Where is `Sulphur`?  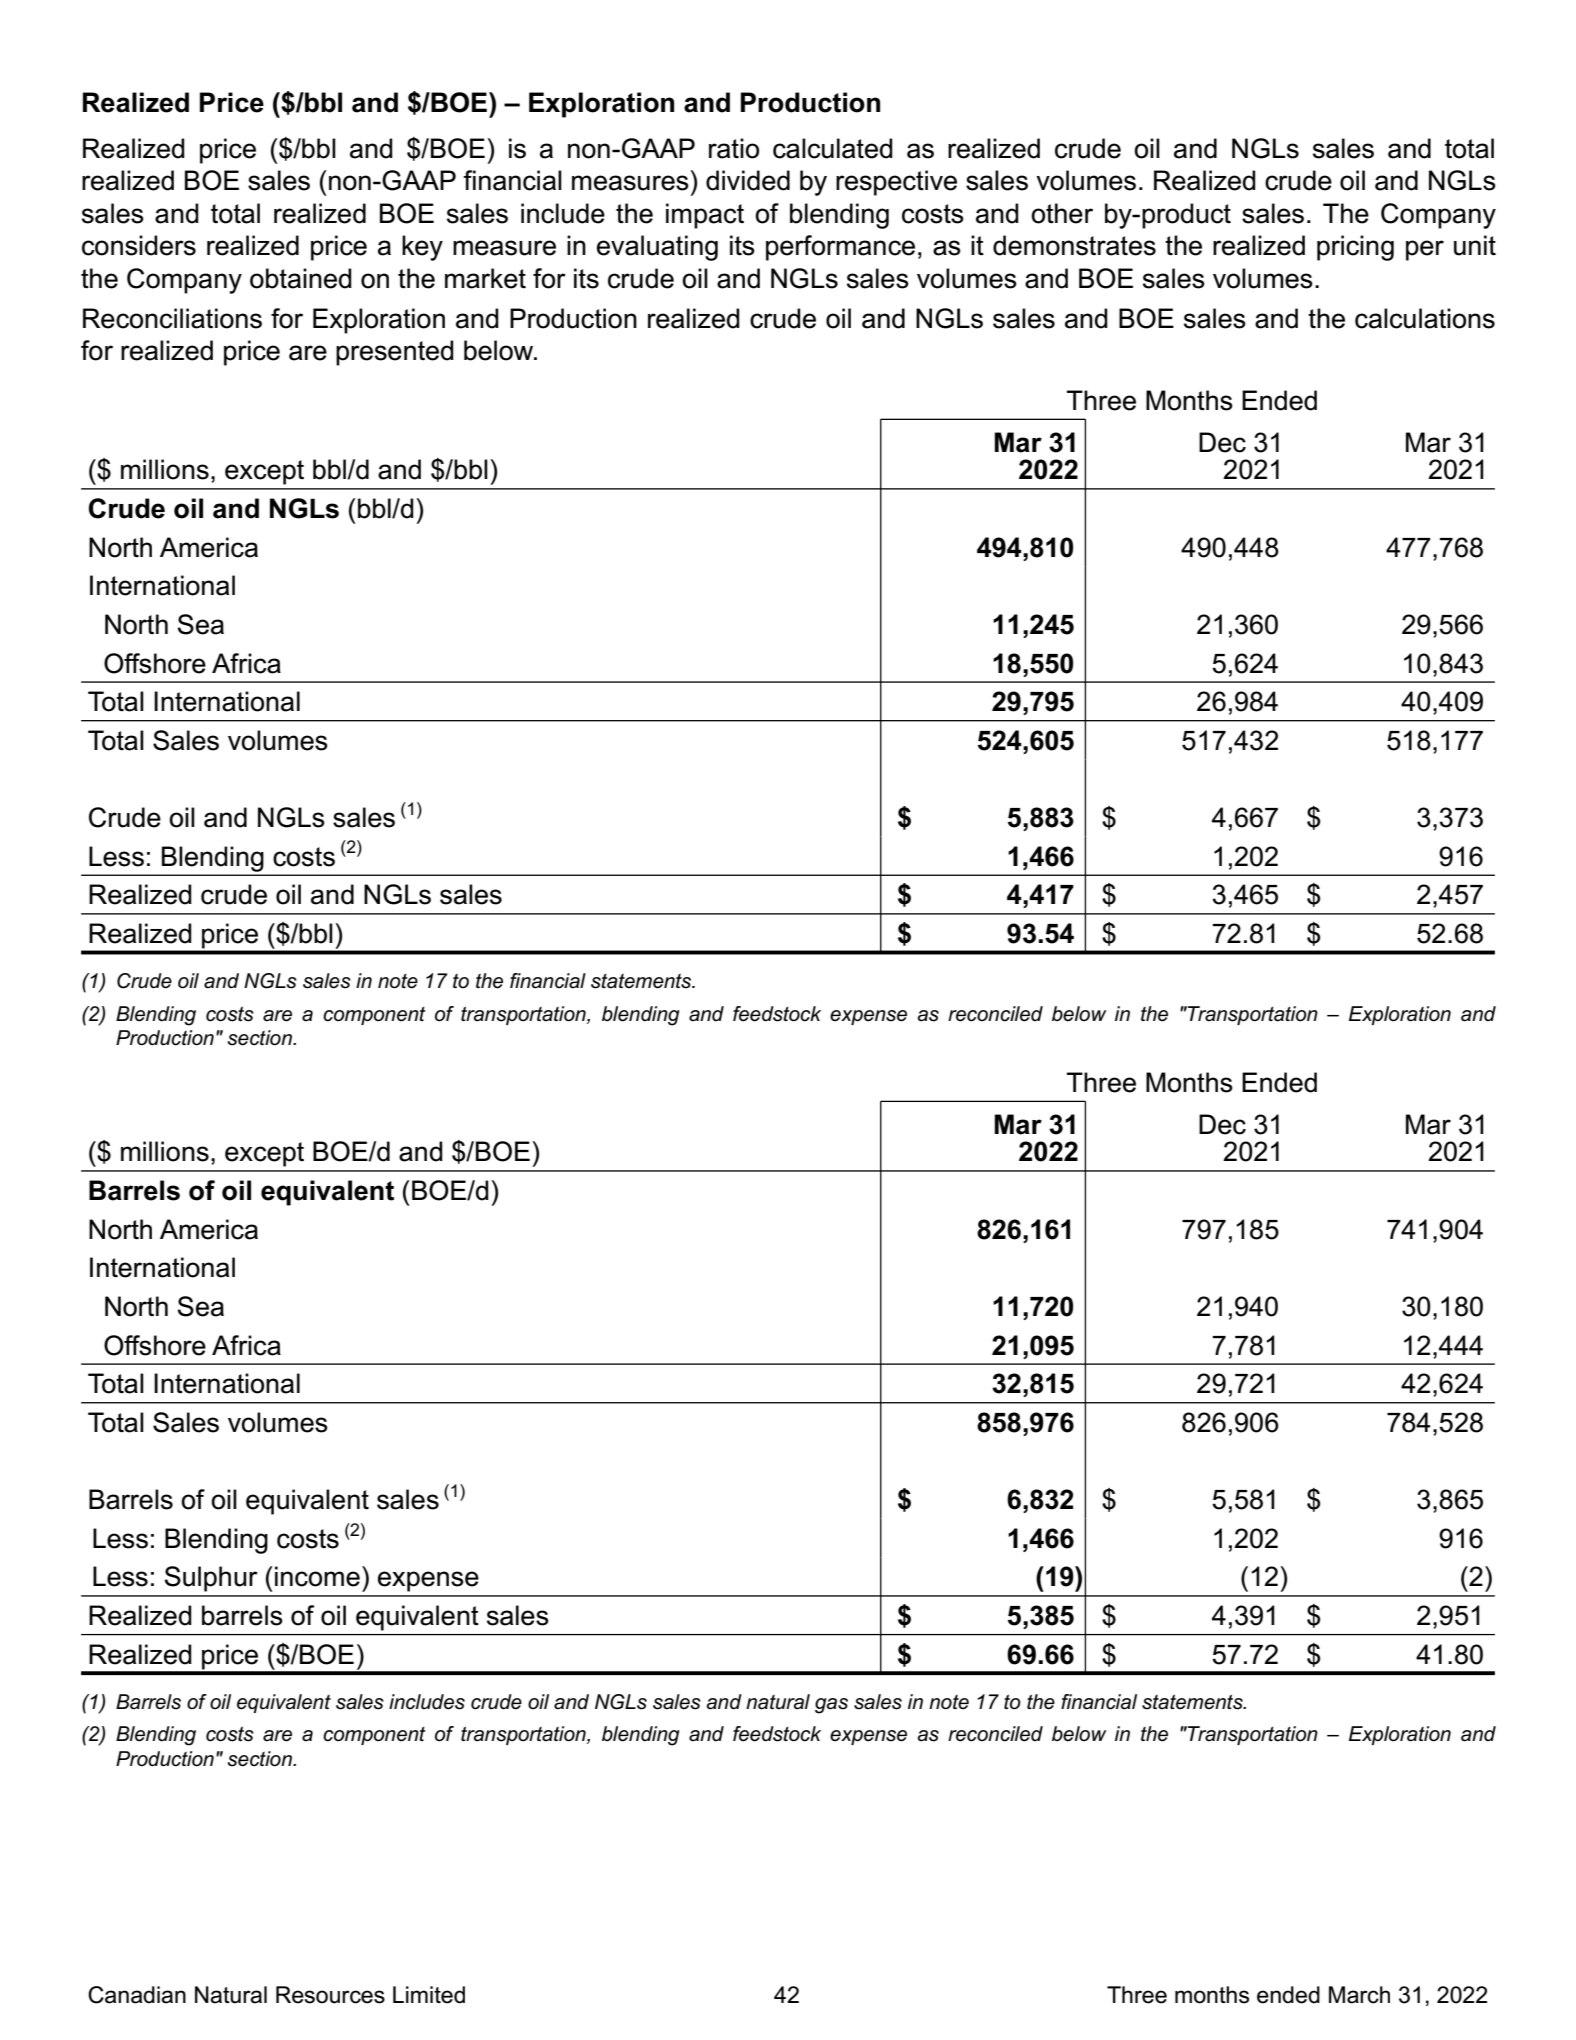 Sulphur is located at coordinates (211, 1579).
